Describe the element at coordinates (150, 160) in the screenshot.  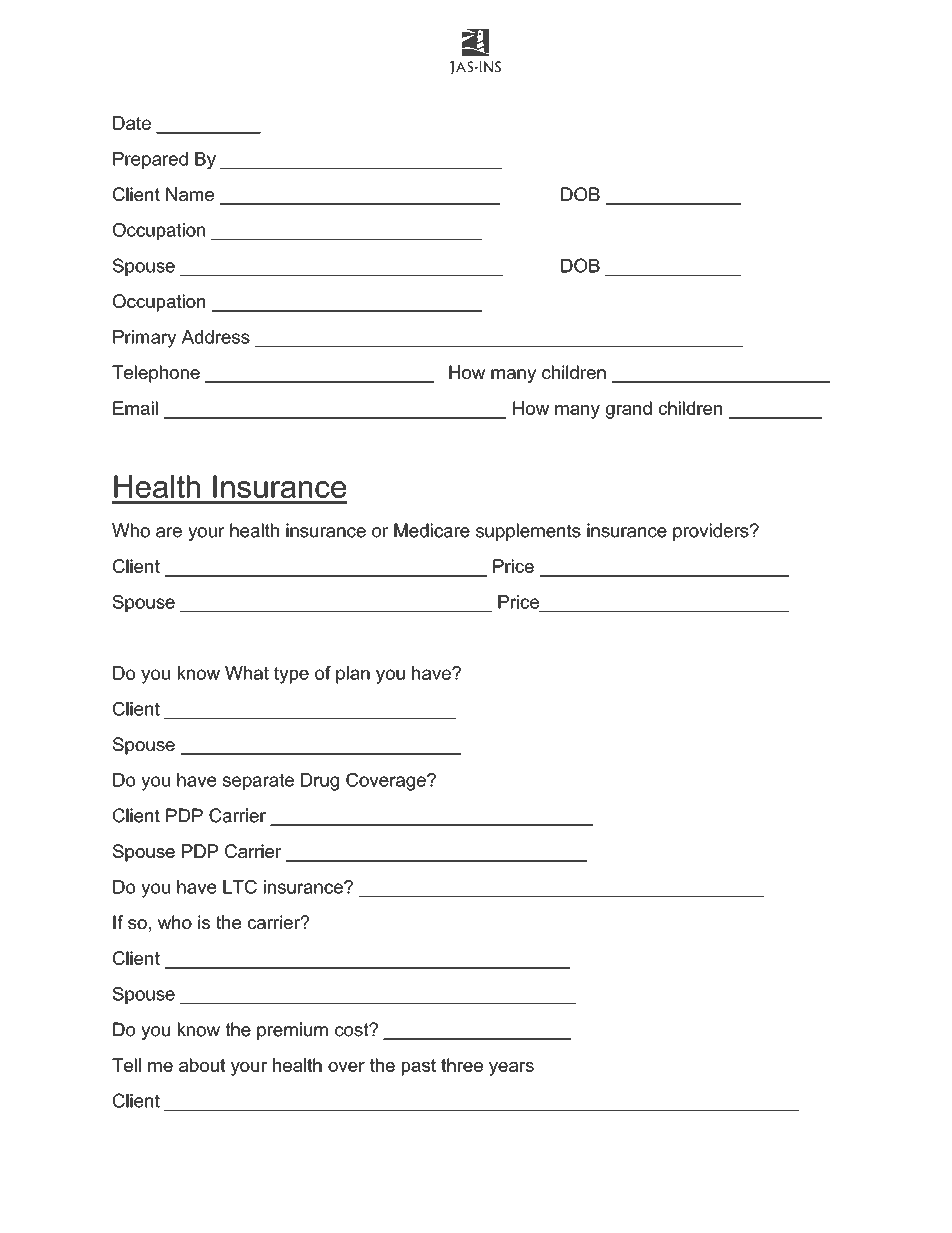
I see `Prepared` at that location.
